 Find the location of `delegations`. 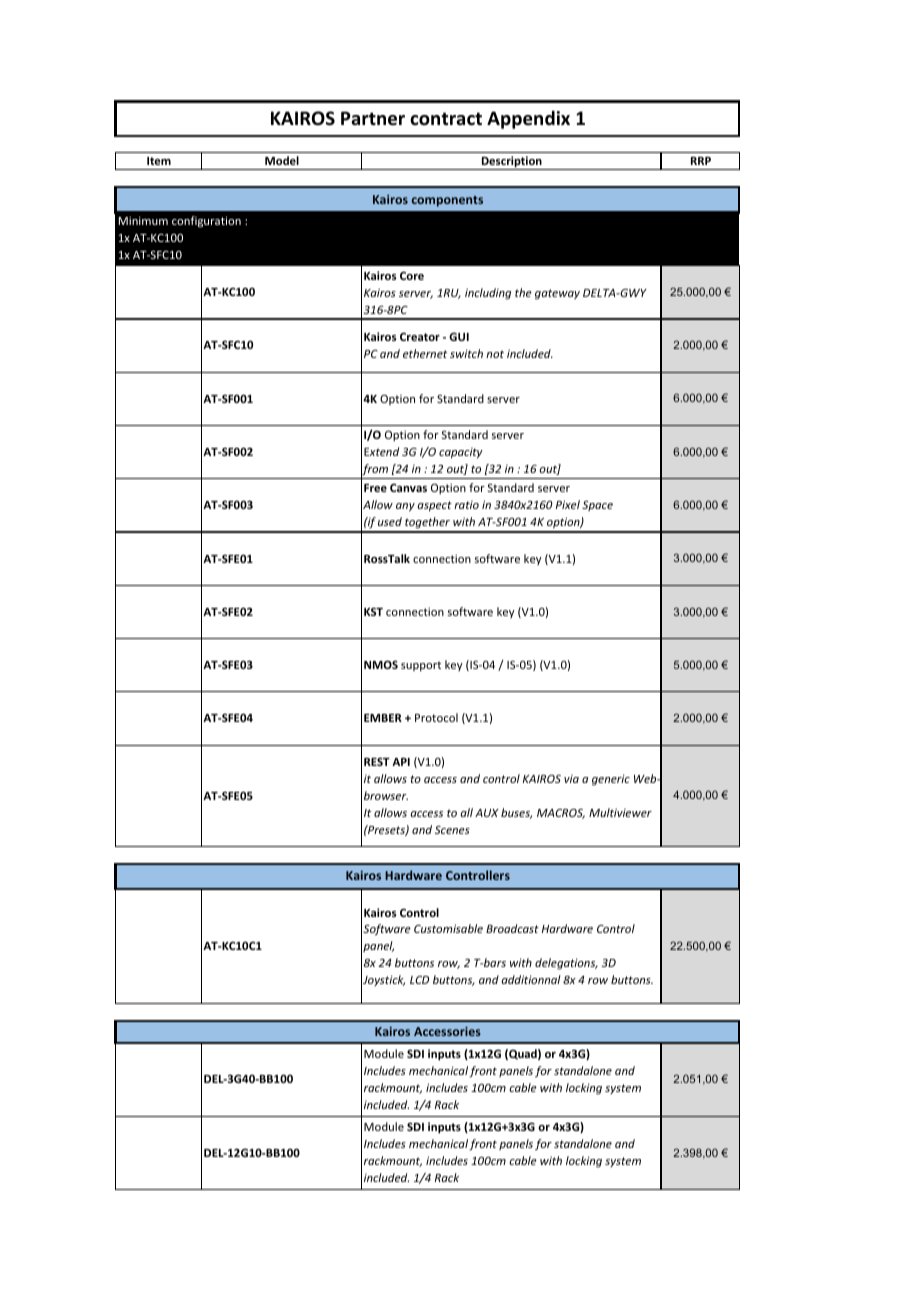

delegations is located at coordinates (566, 964).
